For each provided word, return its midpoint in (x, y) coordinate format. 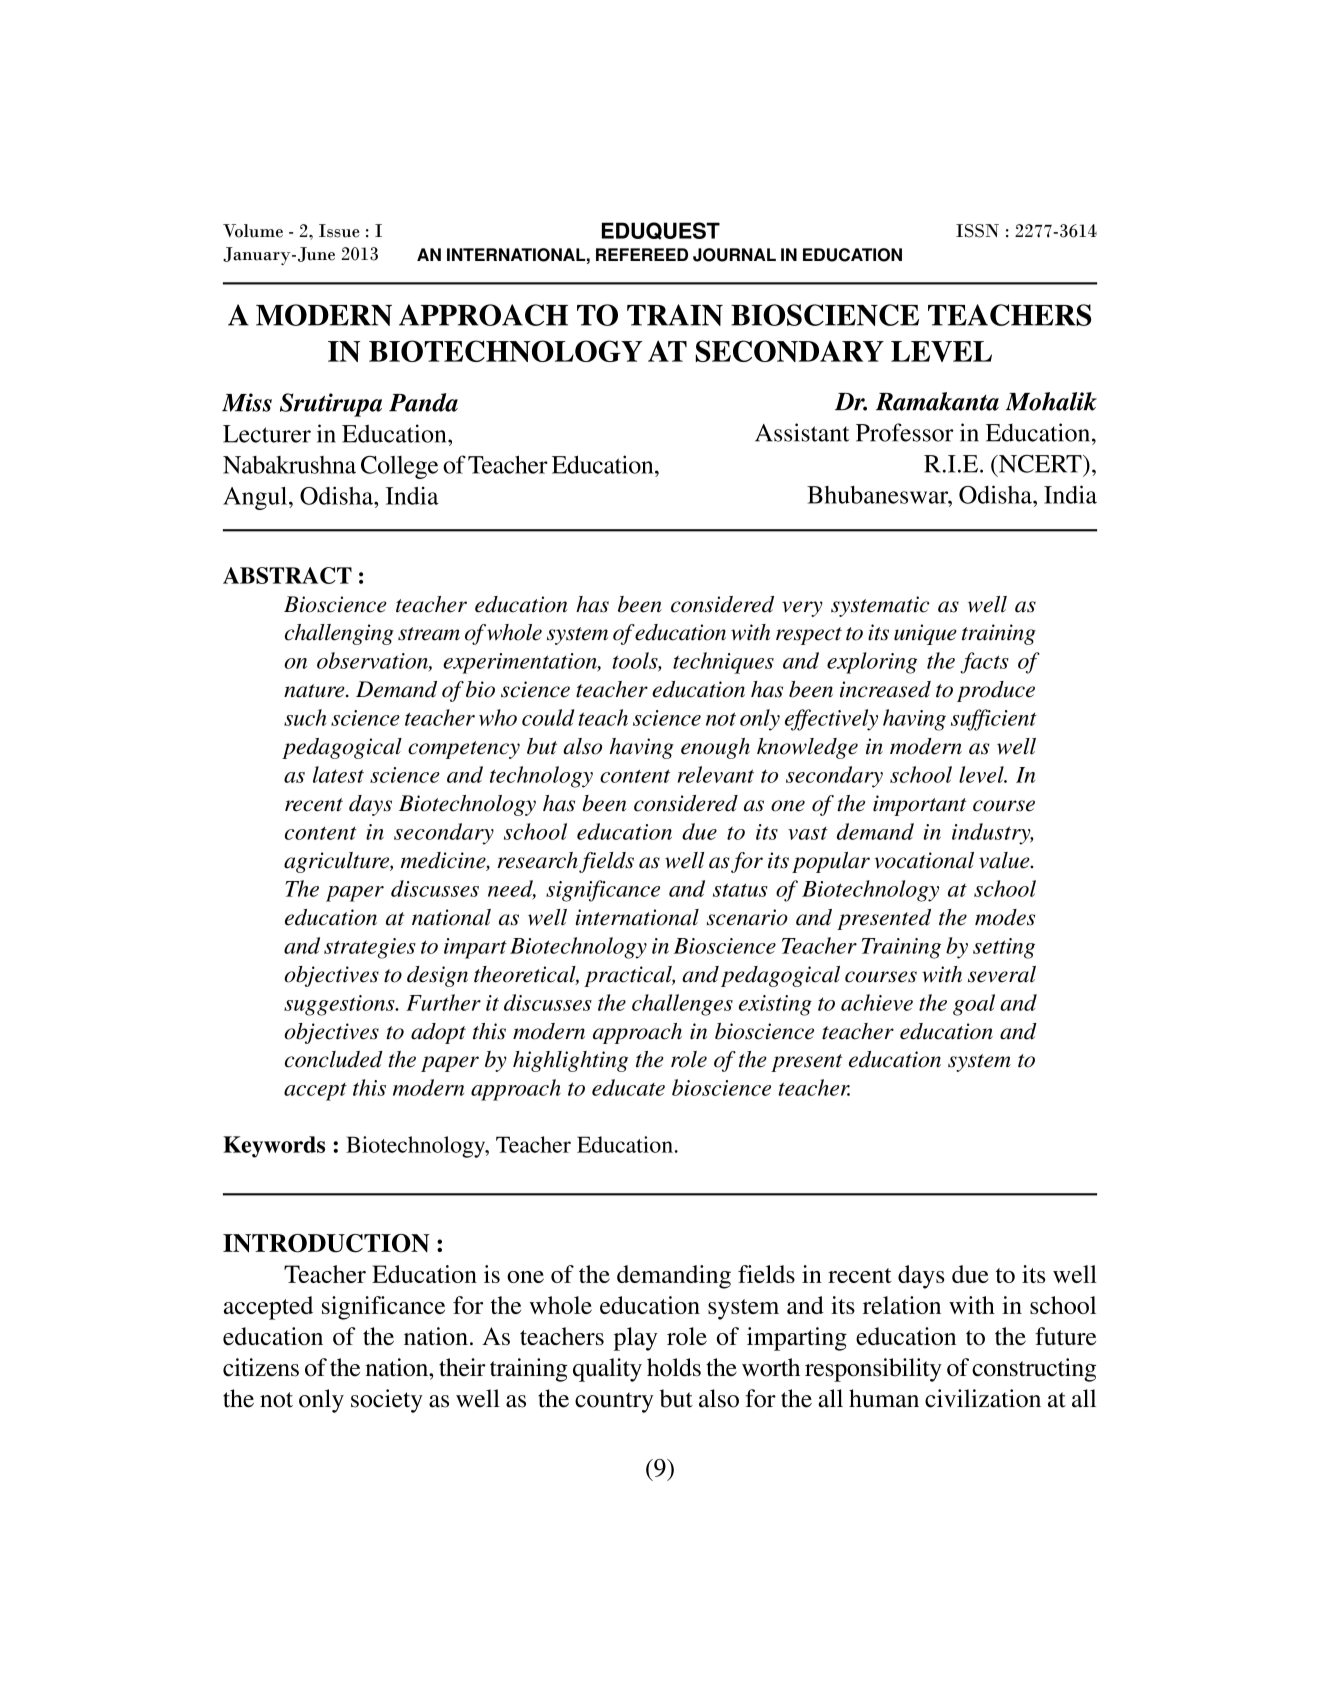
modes (1005, 917)
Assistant (802, 432)
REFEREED (642, 254)
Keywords (274, 1147)
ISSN (977, 231)
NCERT (1040, 463)
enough (715, 748)
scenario (747, 917)
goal (974, 1005)
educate (628, 1087)
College (399, 467)
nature (315, 691)
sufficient (994, 720)
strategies (370, 948)
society (387, 1401)
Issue (339, 231)
